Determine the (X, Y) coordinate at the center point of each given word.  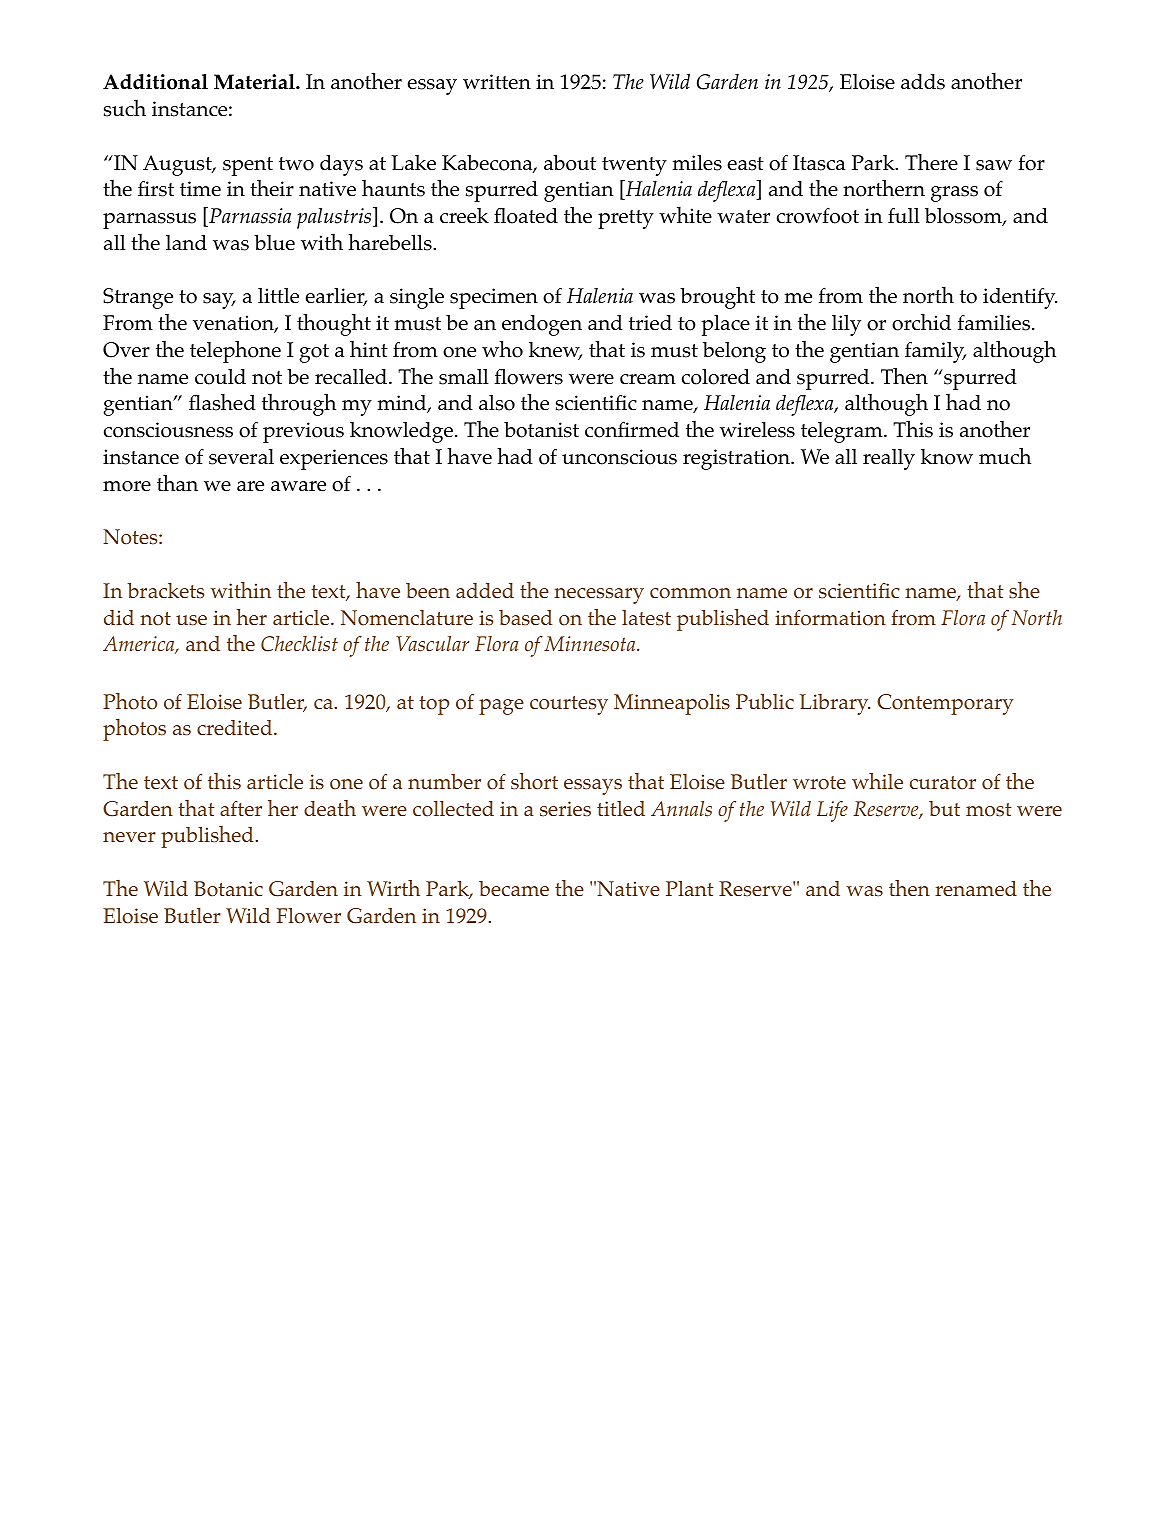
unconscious (619, 457)
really (889, 459)
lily (846, 325)
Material (255, 82)
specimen (494, 298)
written (497, 82)
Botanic (228, 889)
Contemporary (945, 704)
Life (832, 811)
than (177, 482)
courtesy (569, 705)
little (278, 296)
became (514, 888)
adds (923, 82)
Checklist (299, 644)
